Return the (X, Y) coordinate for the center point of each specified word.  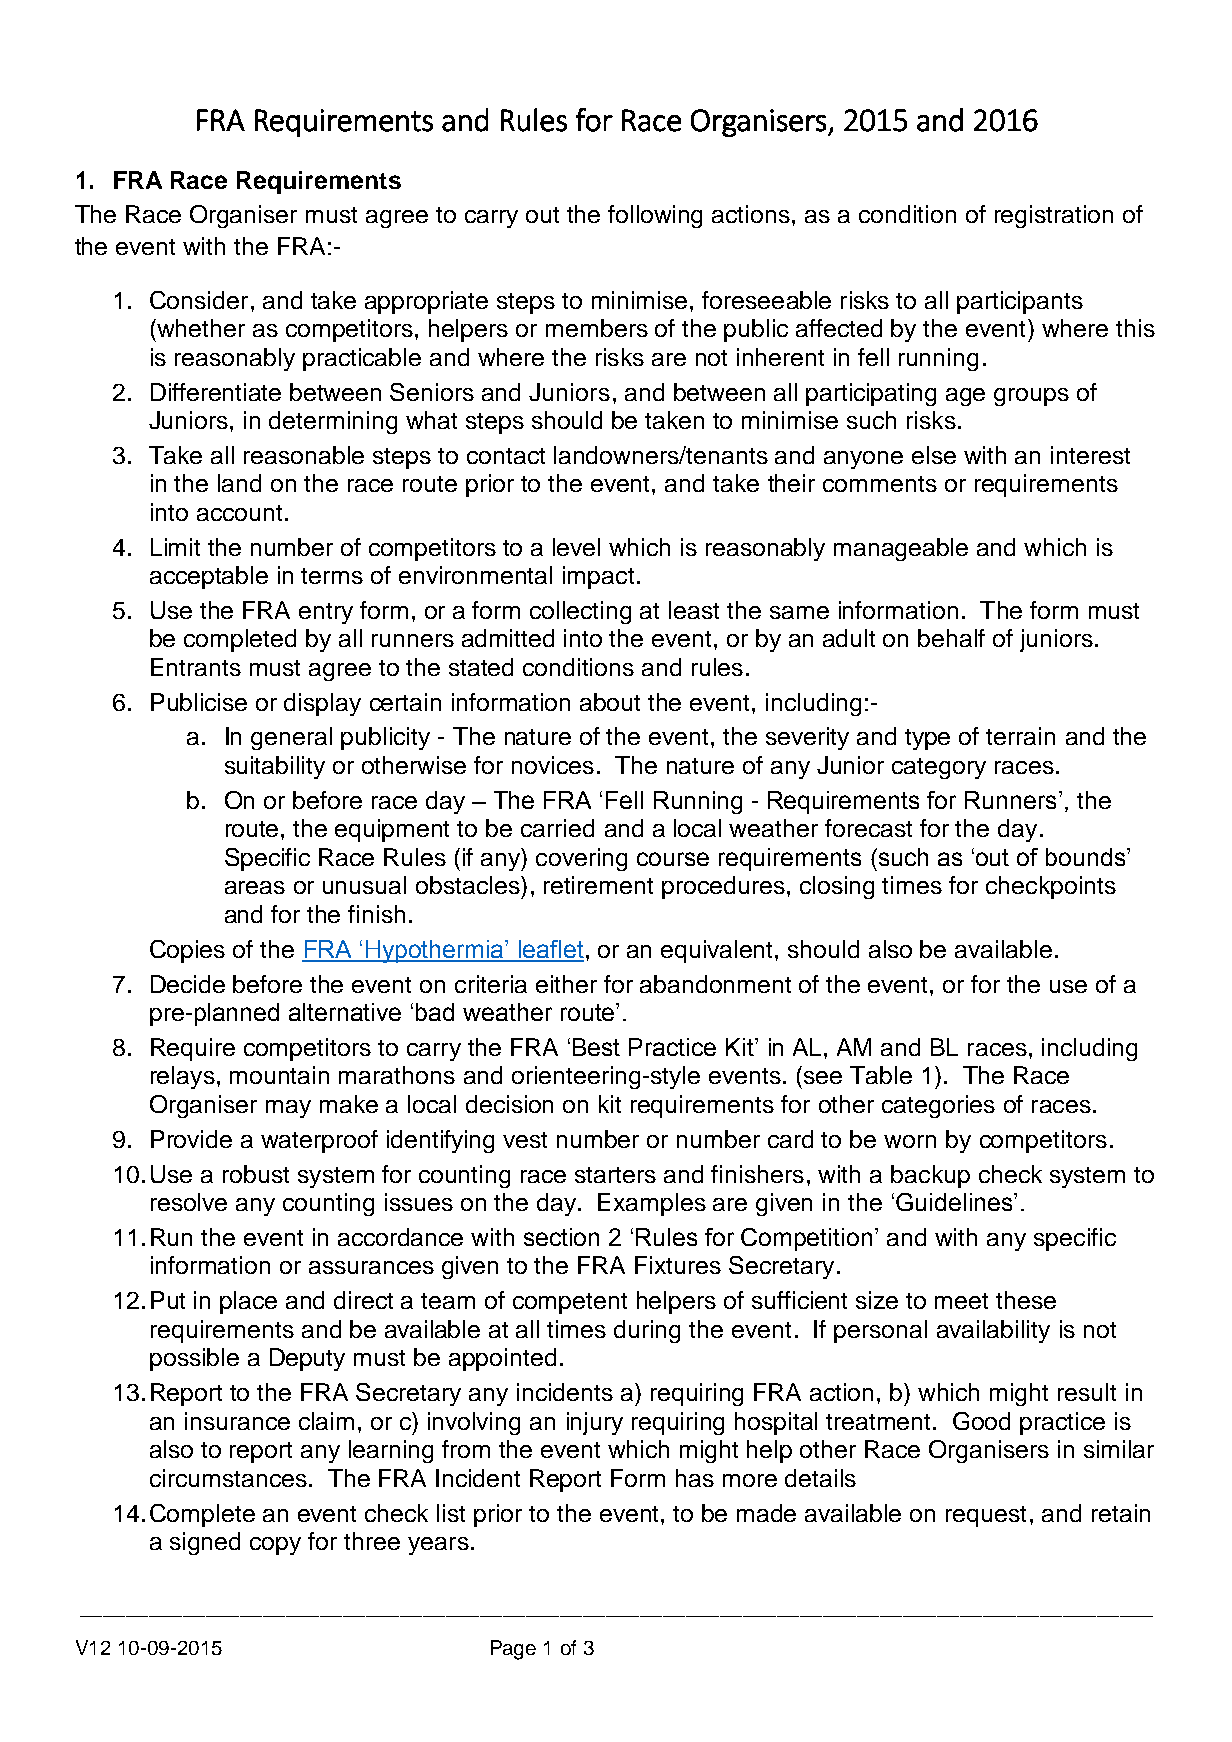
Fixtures (678, 1265)
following (655, 216)
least (694, 610)
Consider (199, 300)
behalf (951, 638)
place (248, 1302)
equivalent (718, 951)
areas (255, 887)
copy (275, 1546)
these (1026, 1300)
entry (326, 613)
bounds (1087, 857)
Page (513, 1650)
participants (1020, 302)
